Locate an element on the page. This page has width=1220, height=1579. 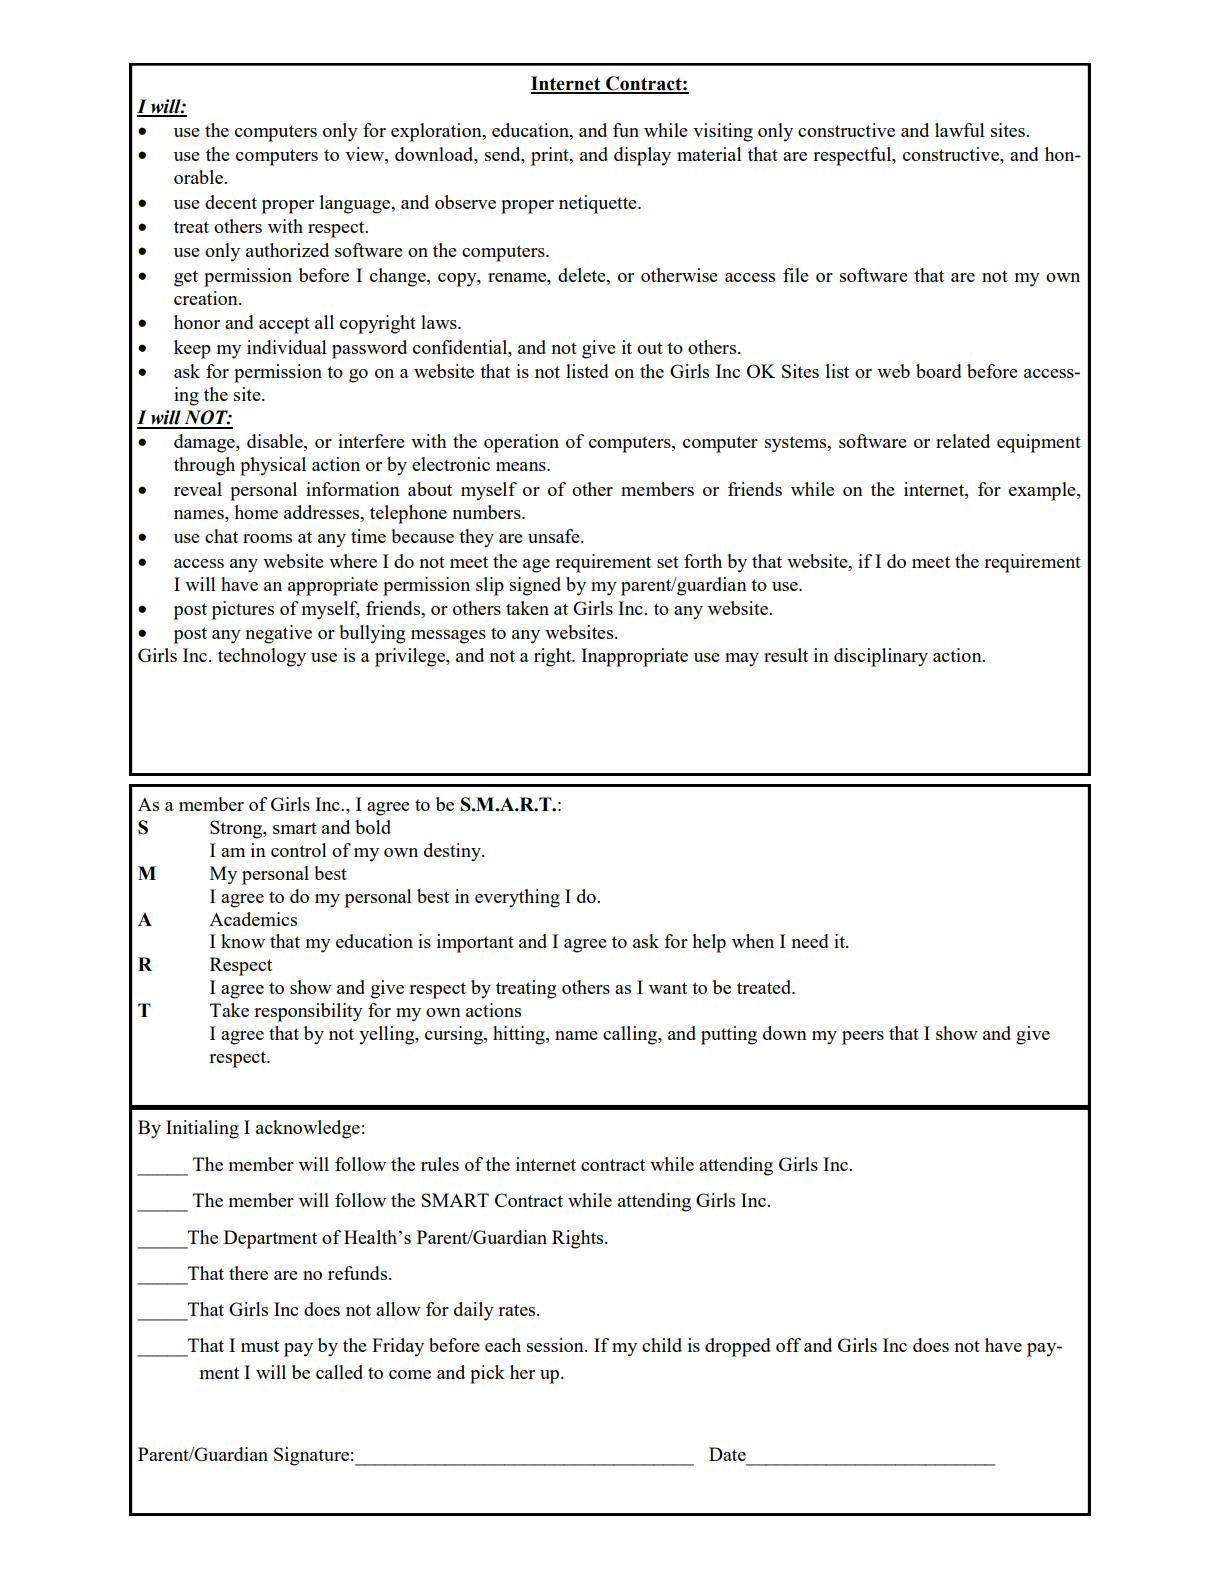
display is located at coordinates (642, 156).
